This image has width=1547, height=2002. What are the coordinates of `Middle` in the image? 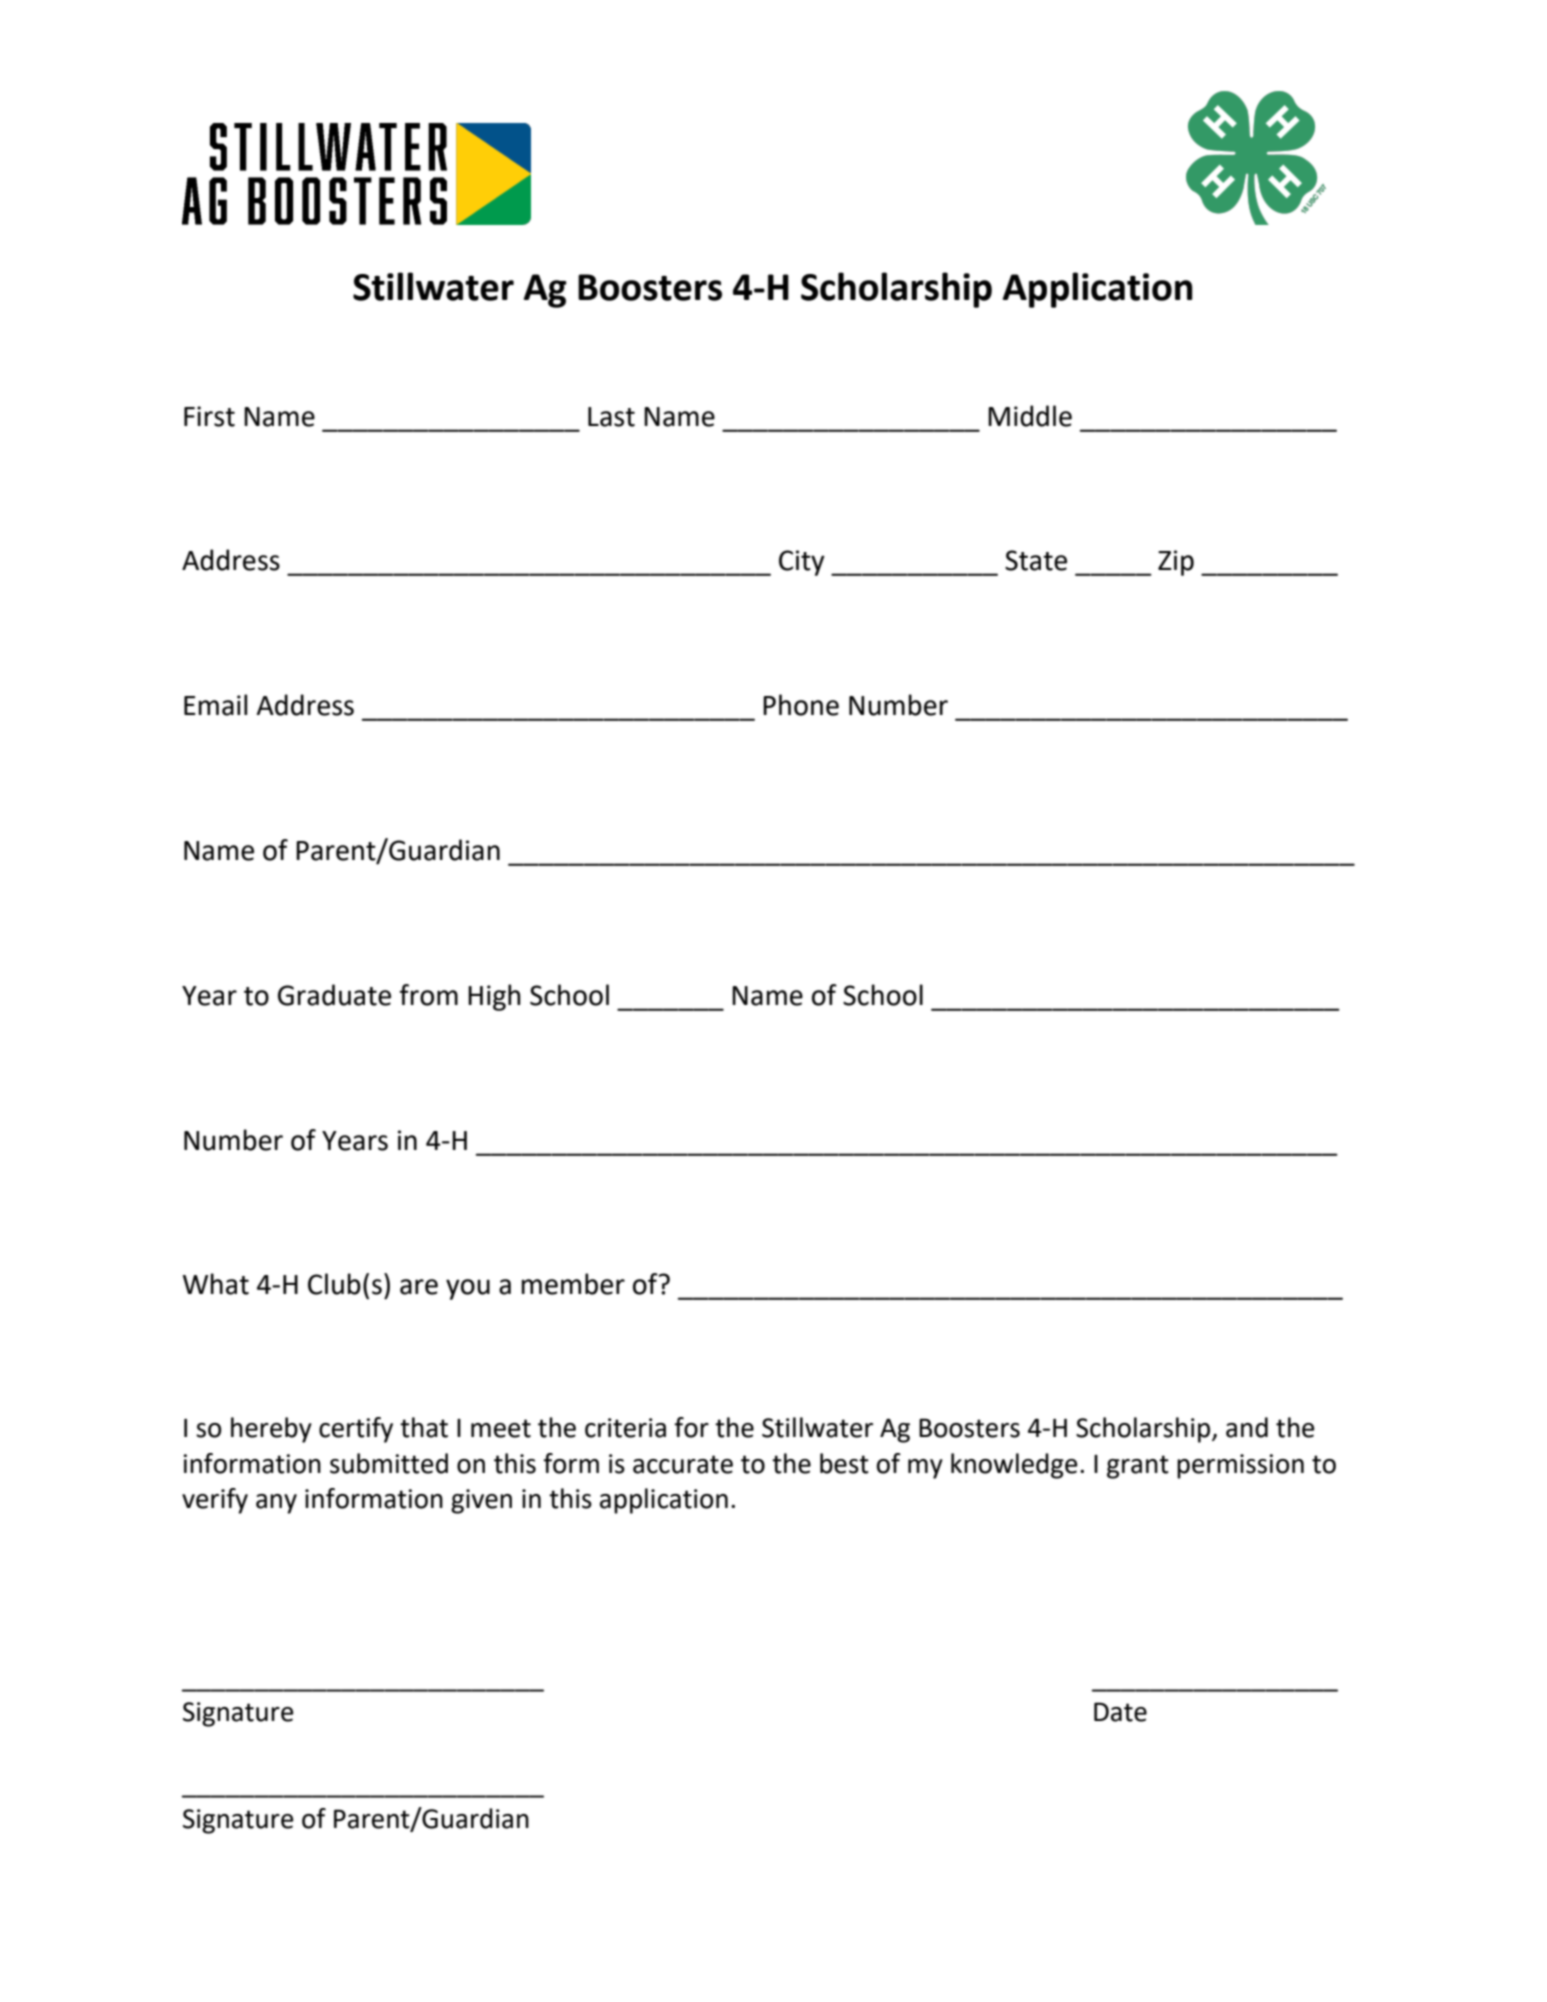 It's located at (1030, 416).
